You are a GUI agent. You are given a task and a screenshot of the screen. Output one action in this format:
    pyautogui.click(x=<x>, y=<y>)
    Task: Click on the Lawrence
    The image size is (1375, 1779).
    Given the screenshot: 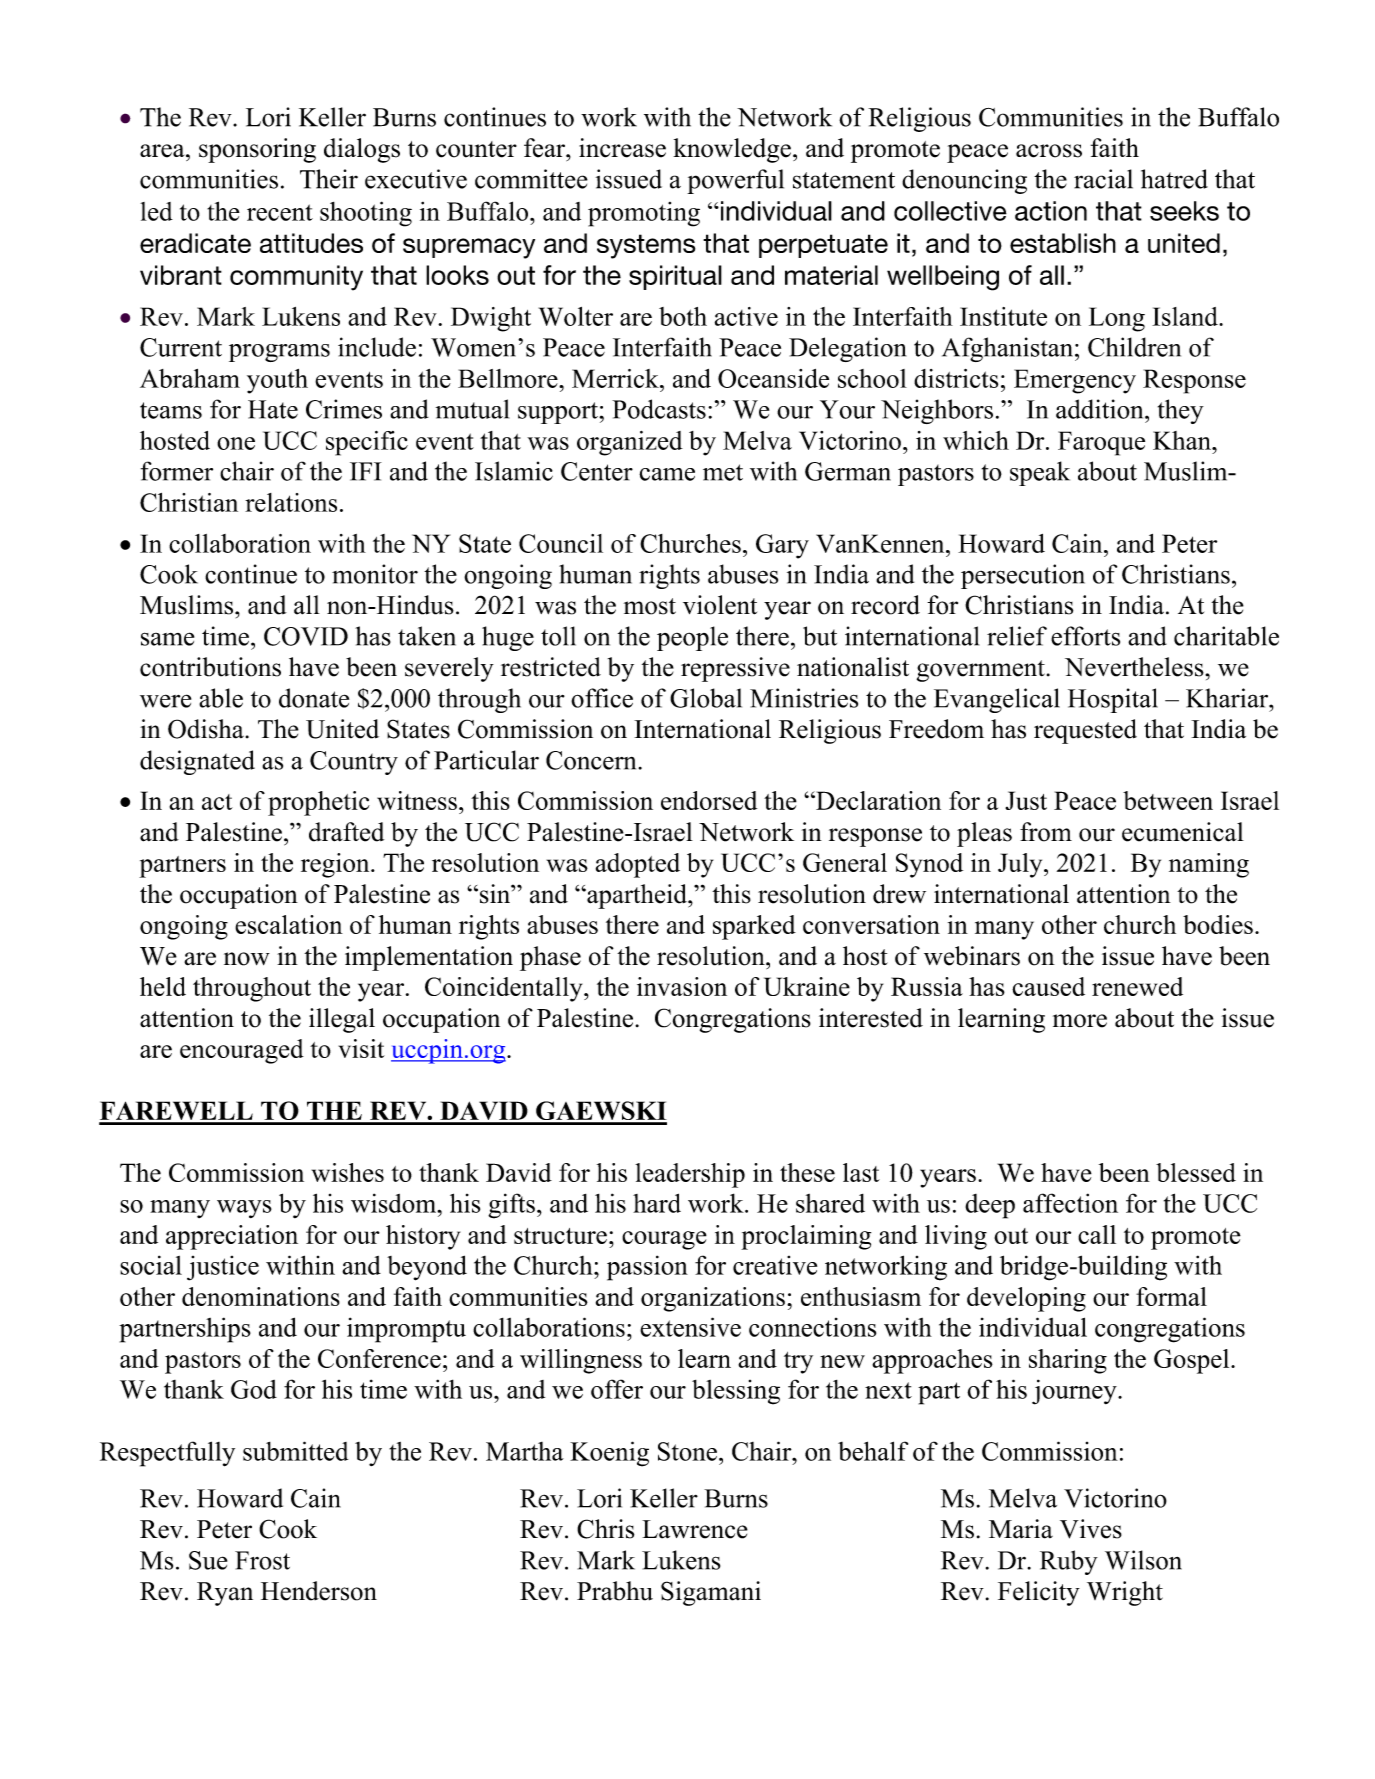 What is the action you would take?
    pyautogui.click(x=695, y=1529)
